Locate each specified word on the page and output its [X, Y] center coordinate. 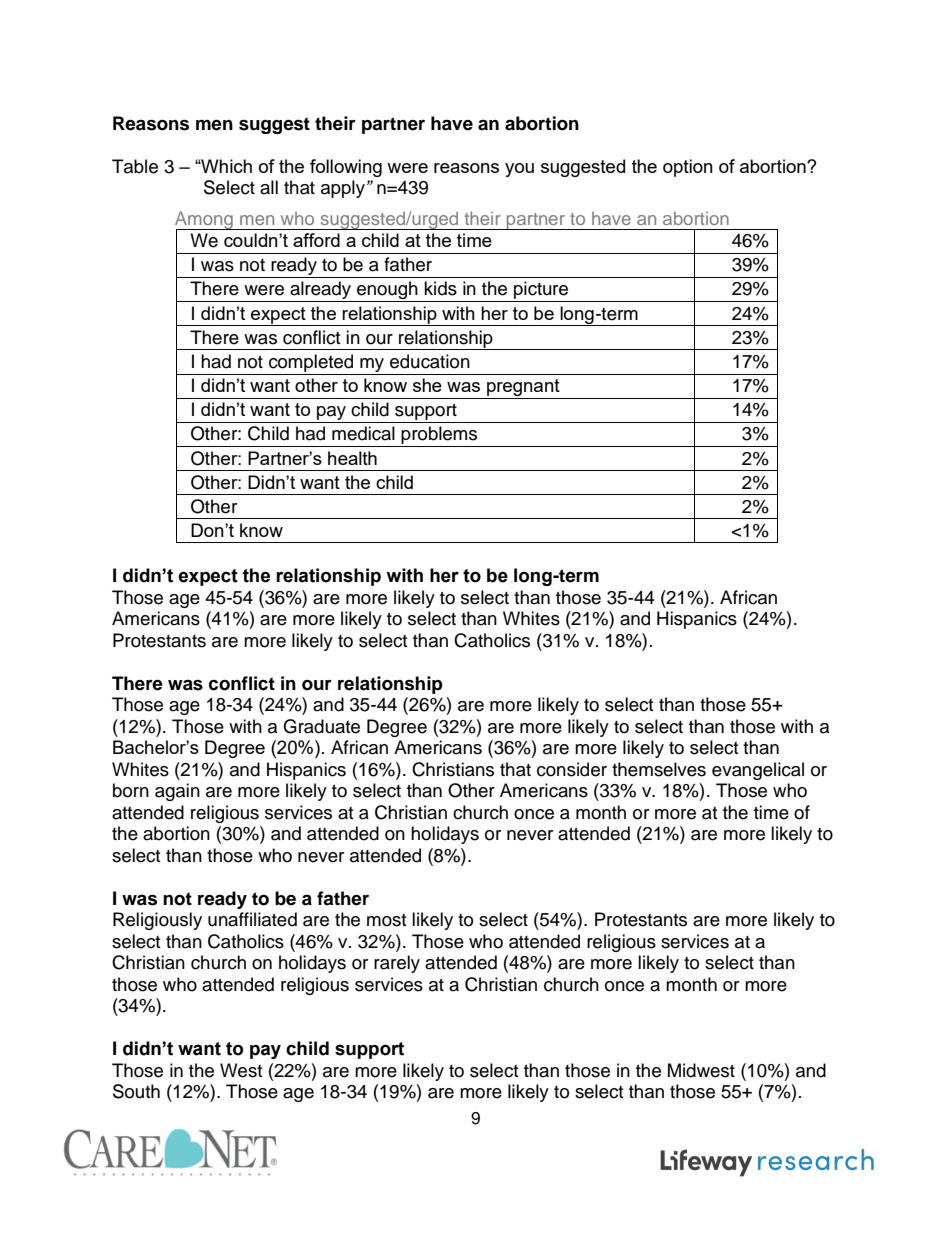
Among [205, 221]
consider [572, 769]
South [136, 1091]
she [427, 385]
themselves [659, 769]
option [688, 168]
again [177, 792]
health [352, 458]
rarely [397, 964]
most [386, 920]
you [519, 170]
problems [440, 436]
